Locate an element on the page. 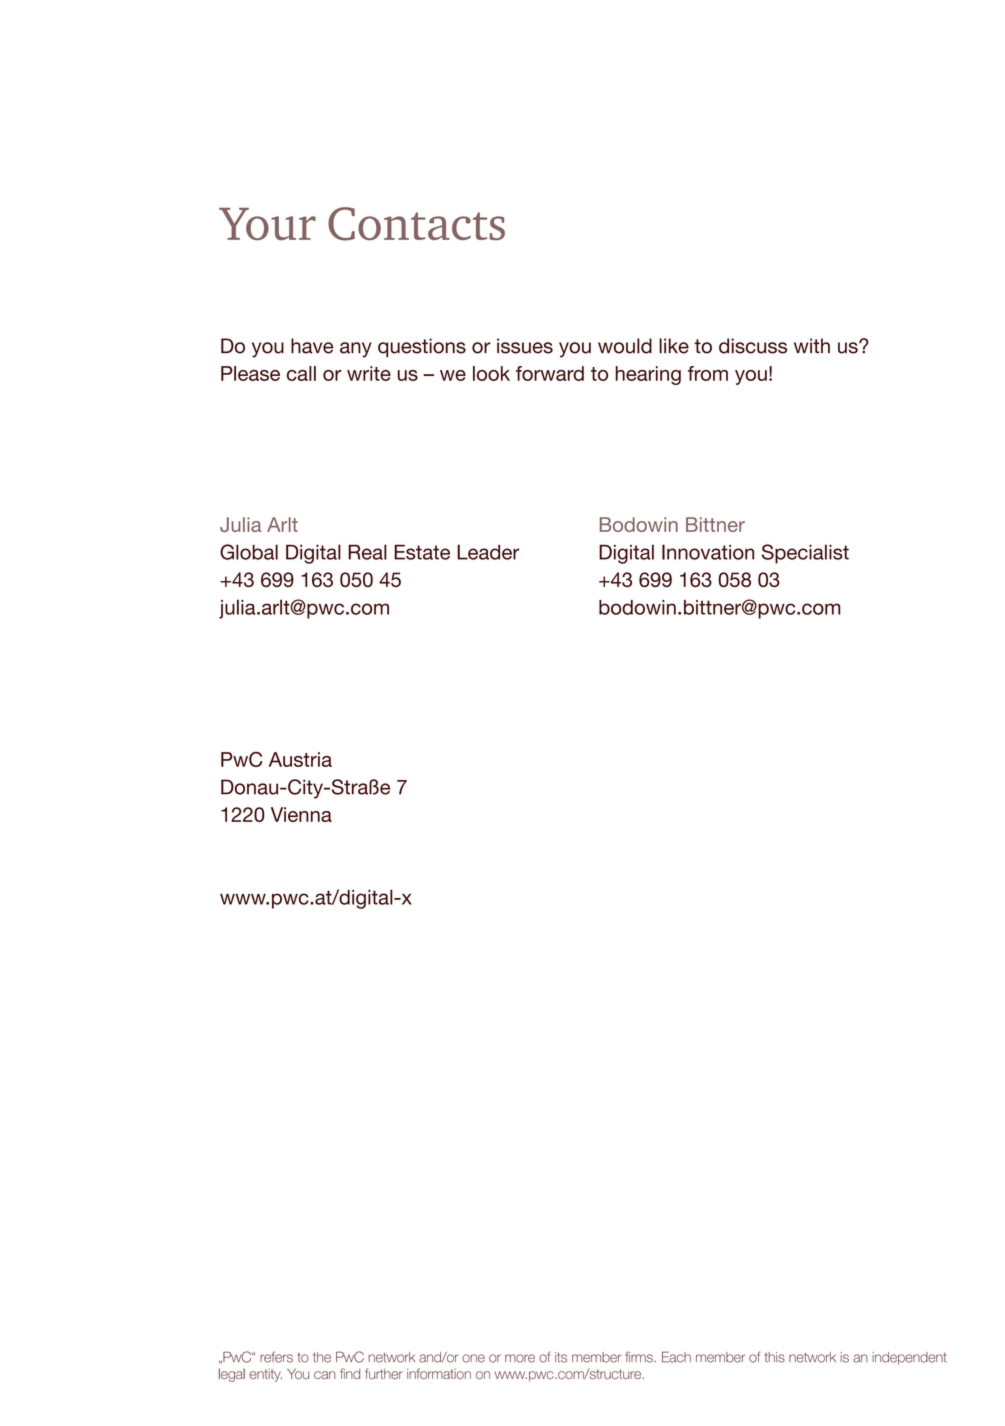 The image size is (1005, 1426). Real is located at coordinates (367, 552).
